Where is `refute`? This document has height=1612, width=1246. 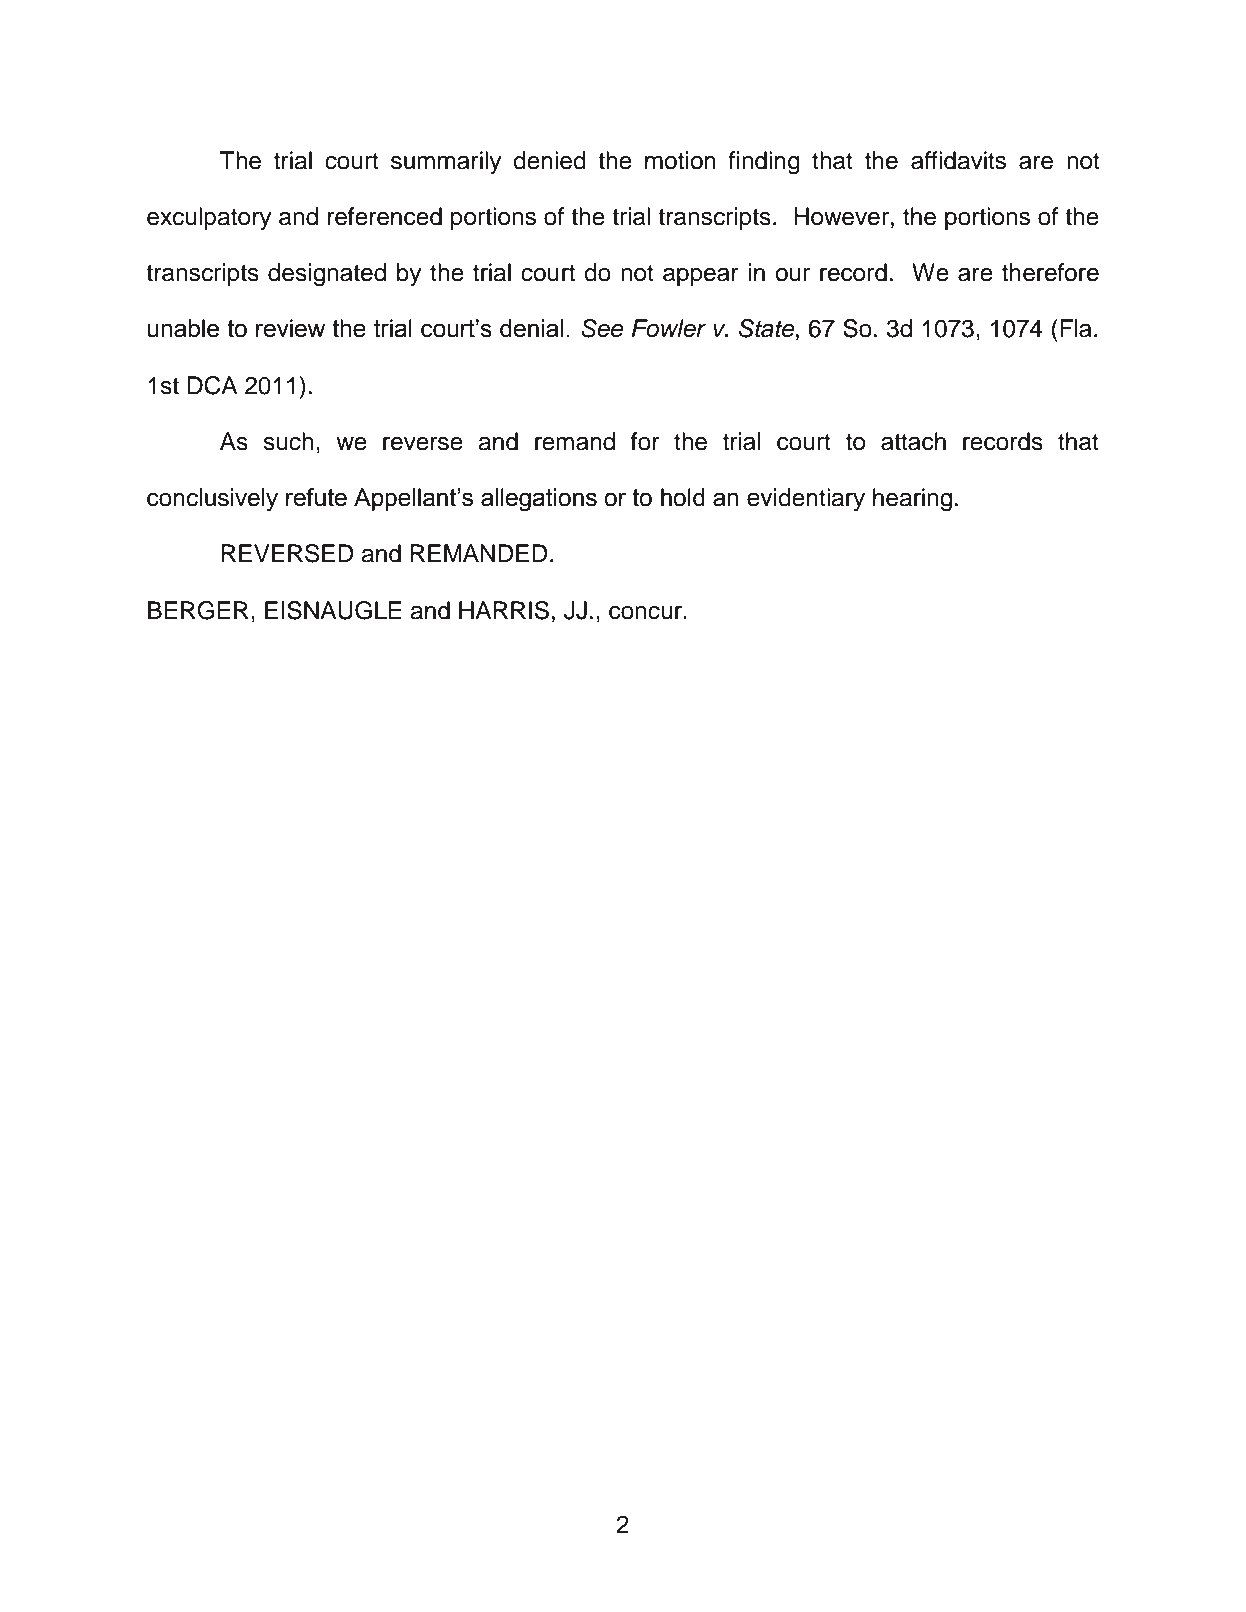
refute is located at coordinates (316, 497).
